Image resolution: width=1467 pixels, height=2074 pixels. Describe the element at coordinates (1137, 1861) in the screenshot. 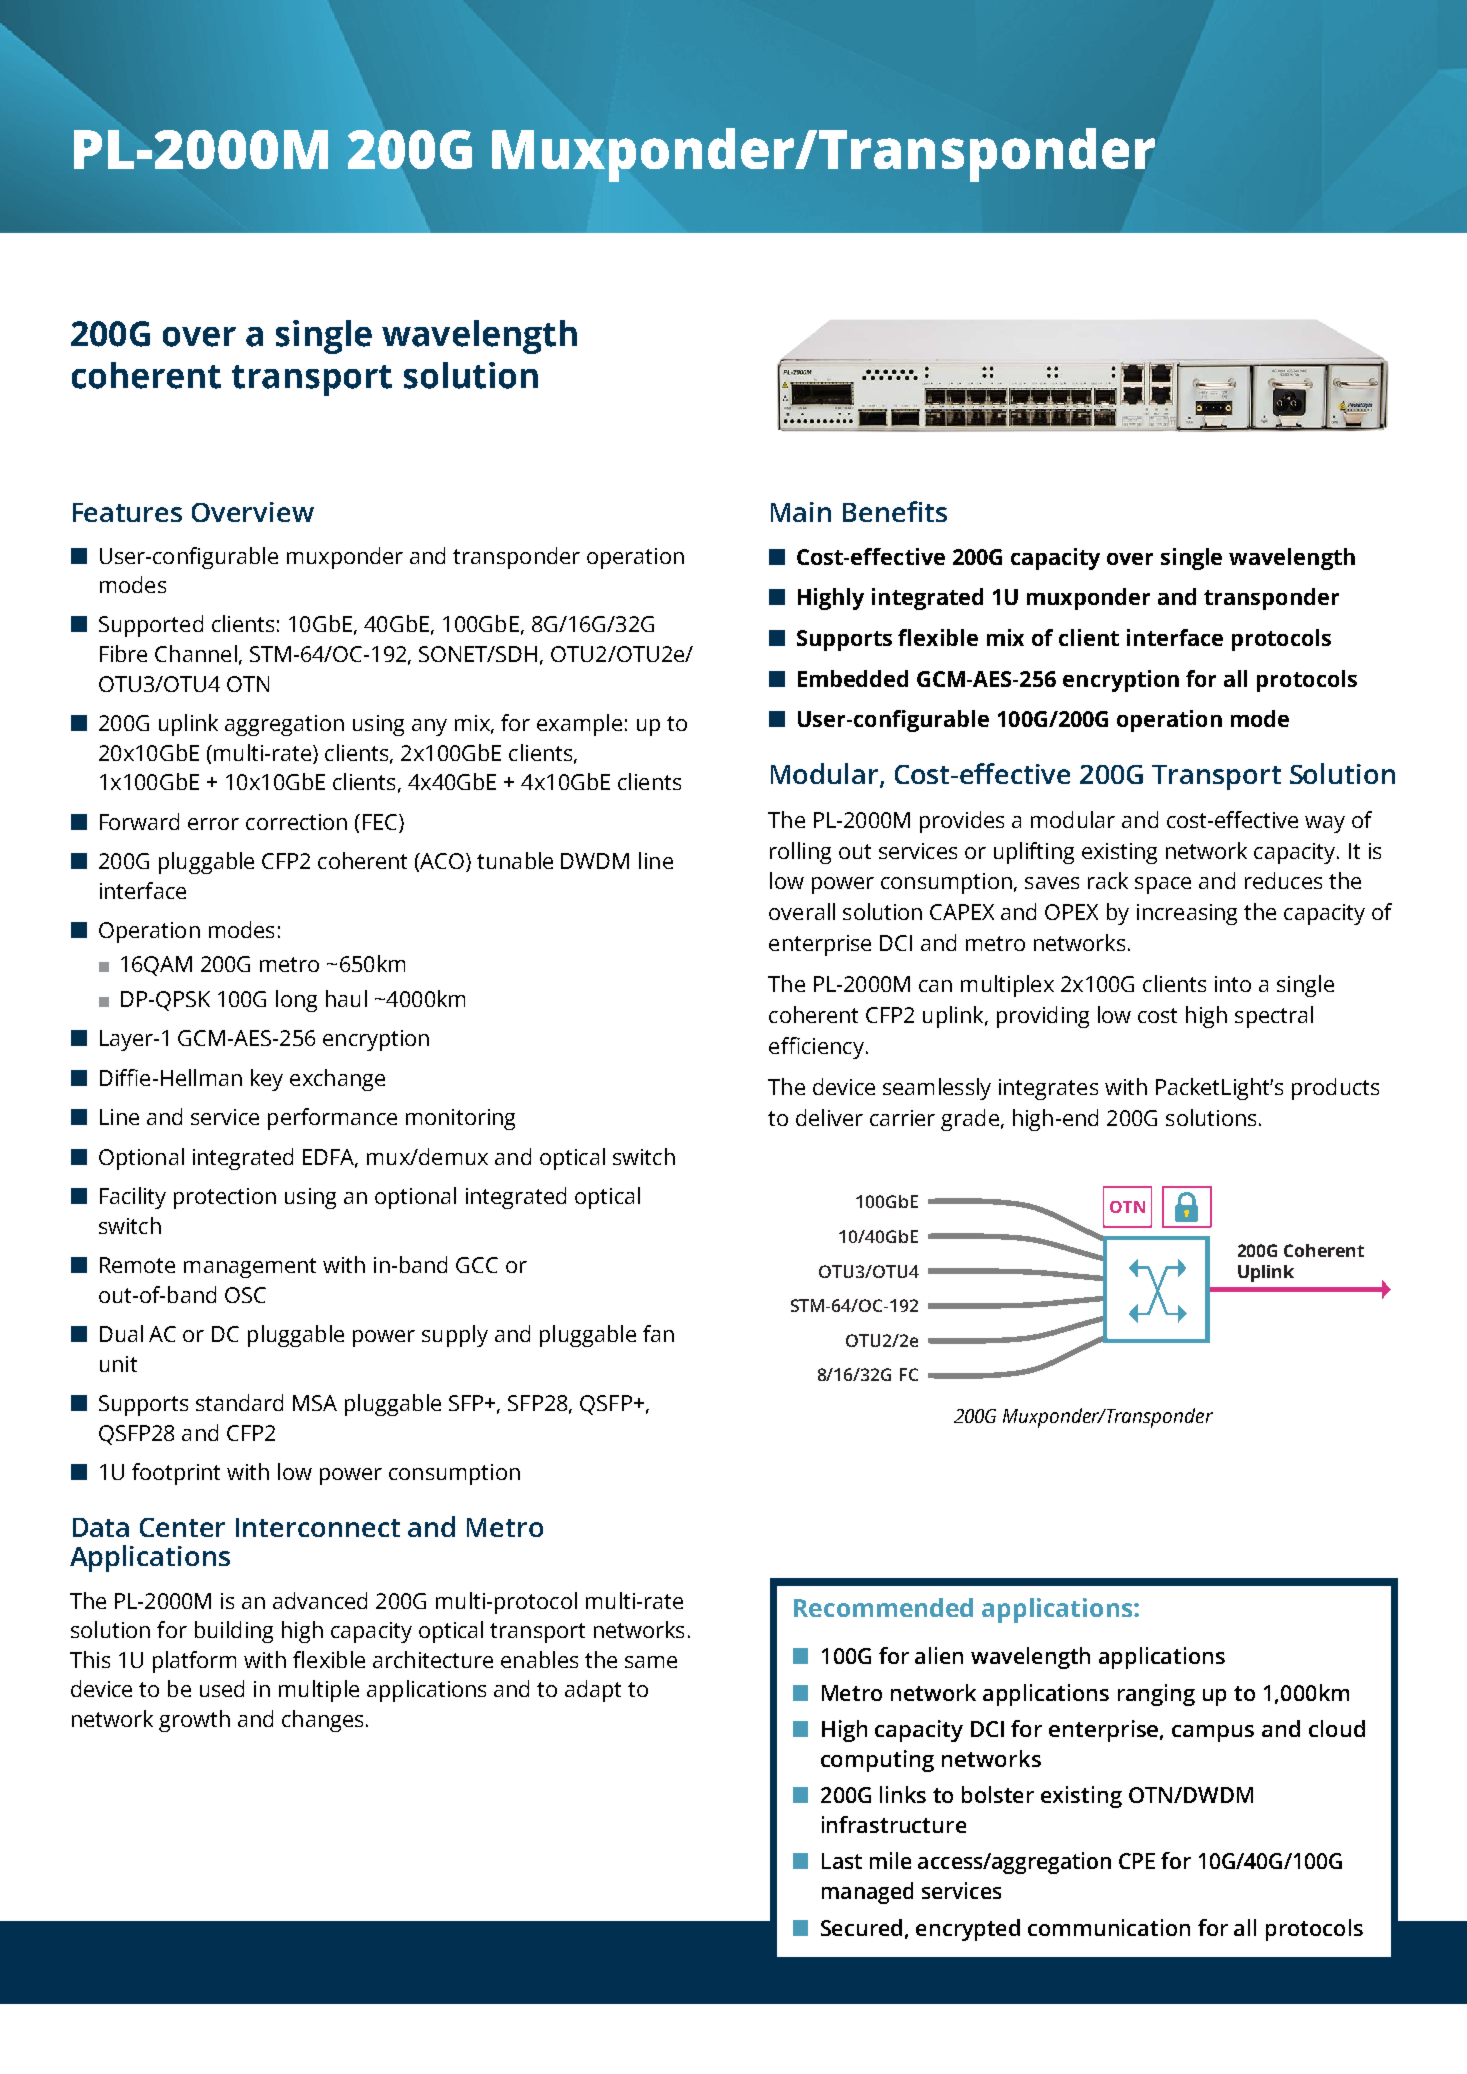

I see `CPE` at that location.
